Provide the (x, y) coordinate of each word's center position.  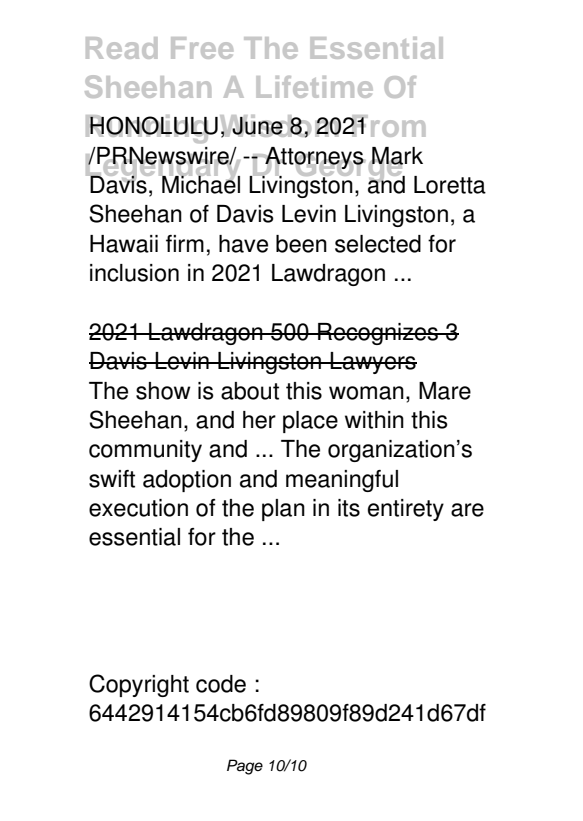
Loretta (450, 185)
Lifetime (315, 87)
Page (245, 767)
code (221, 684)
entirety (406, 510)
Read (121, 48)
